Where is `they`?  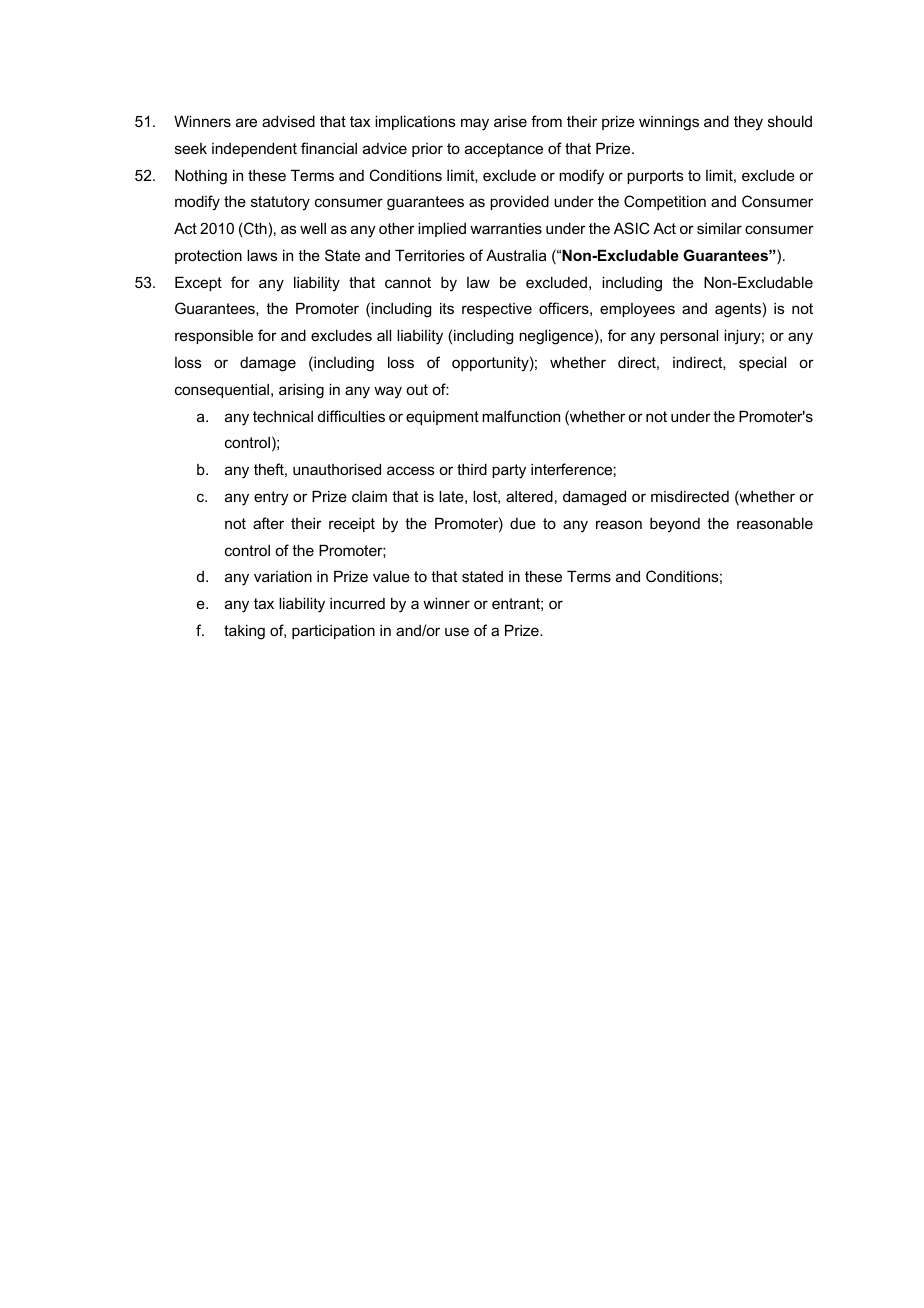 they is located at coordinates (748, 123).
